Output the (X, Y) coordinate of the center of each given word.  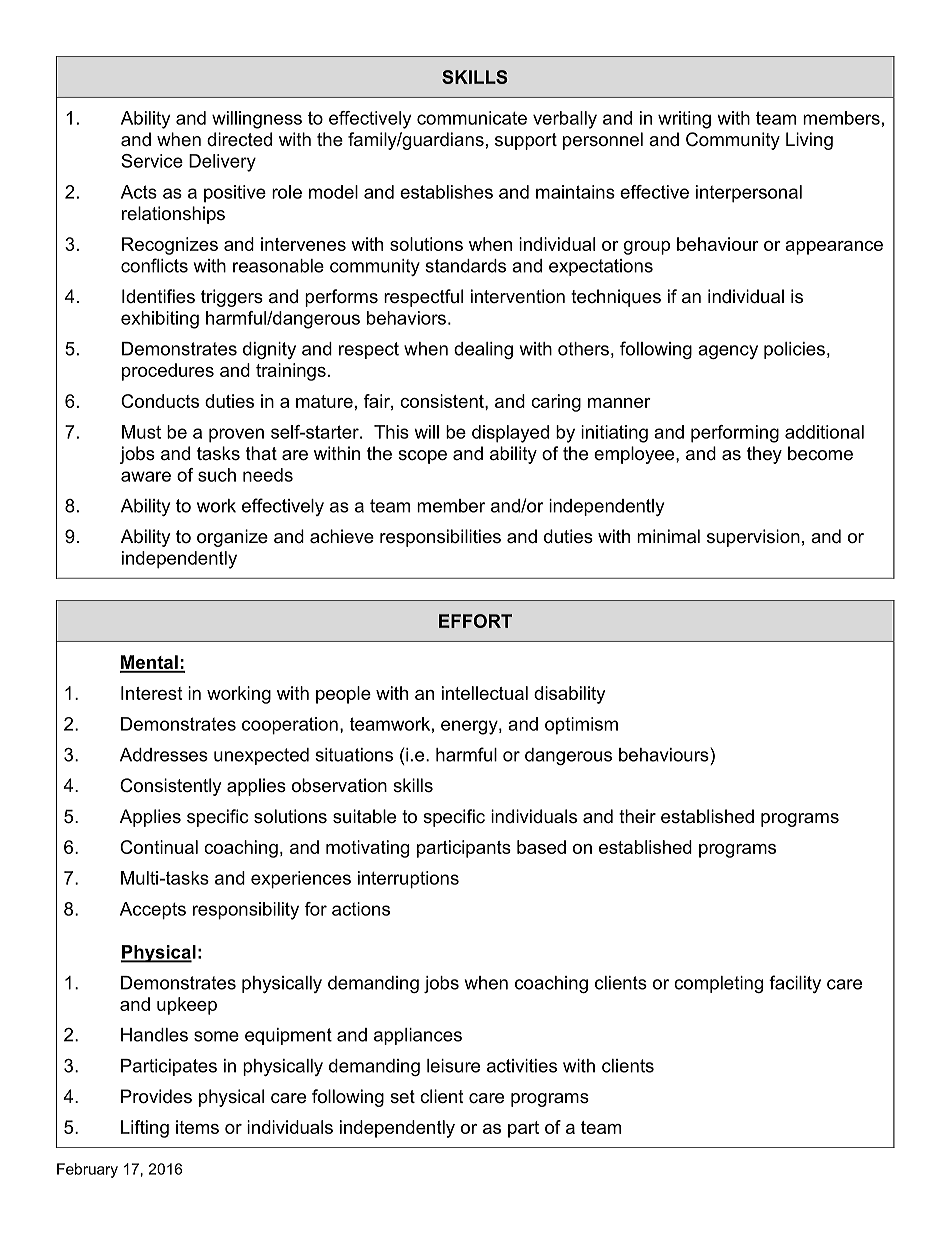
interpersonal (749, 194)
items (197, 1127)
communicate (472, 118)
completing (718, 984)
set (402, 1096)
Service (152, 161)
